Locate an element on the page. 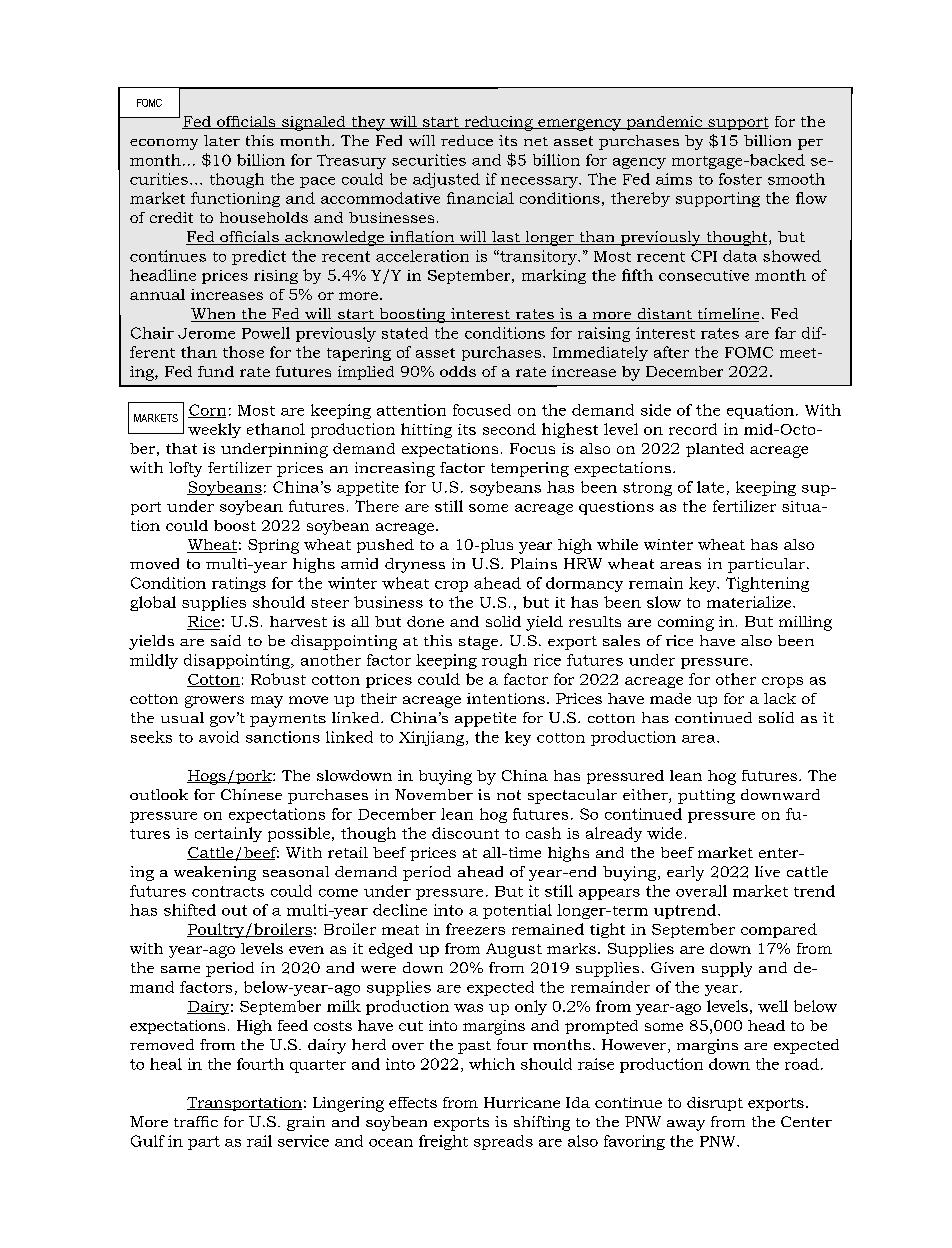 Image resolution: width=952 pixels, height=1248 pixels. traffic is located at coordinates (196, 1121).
